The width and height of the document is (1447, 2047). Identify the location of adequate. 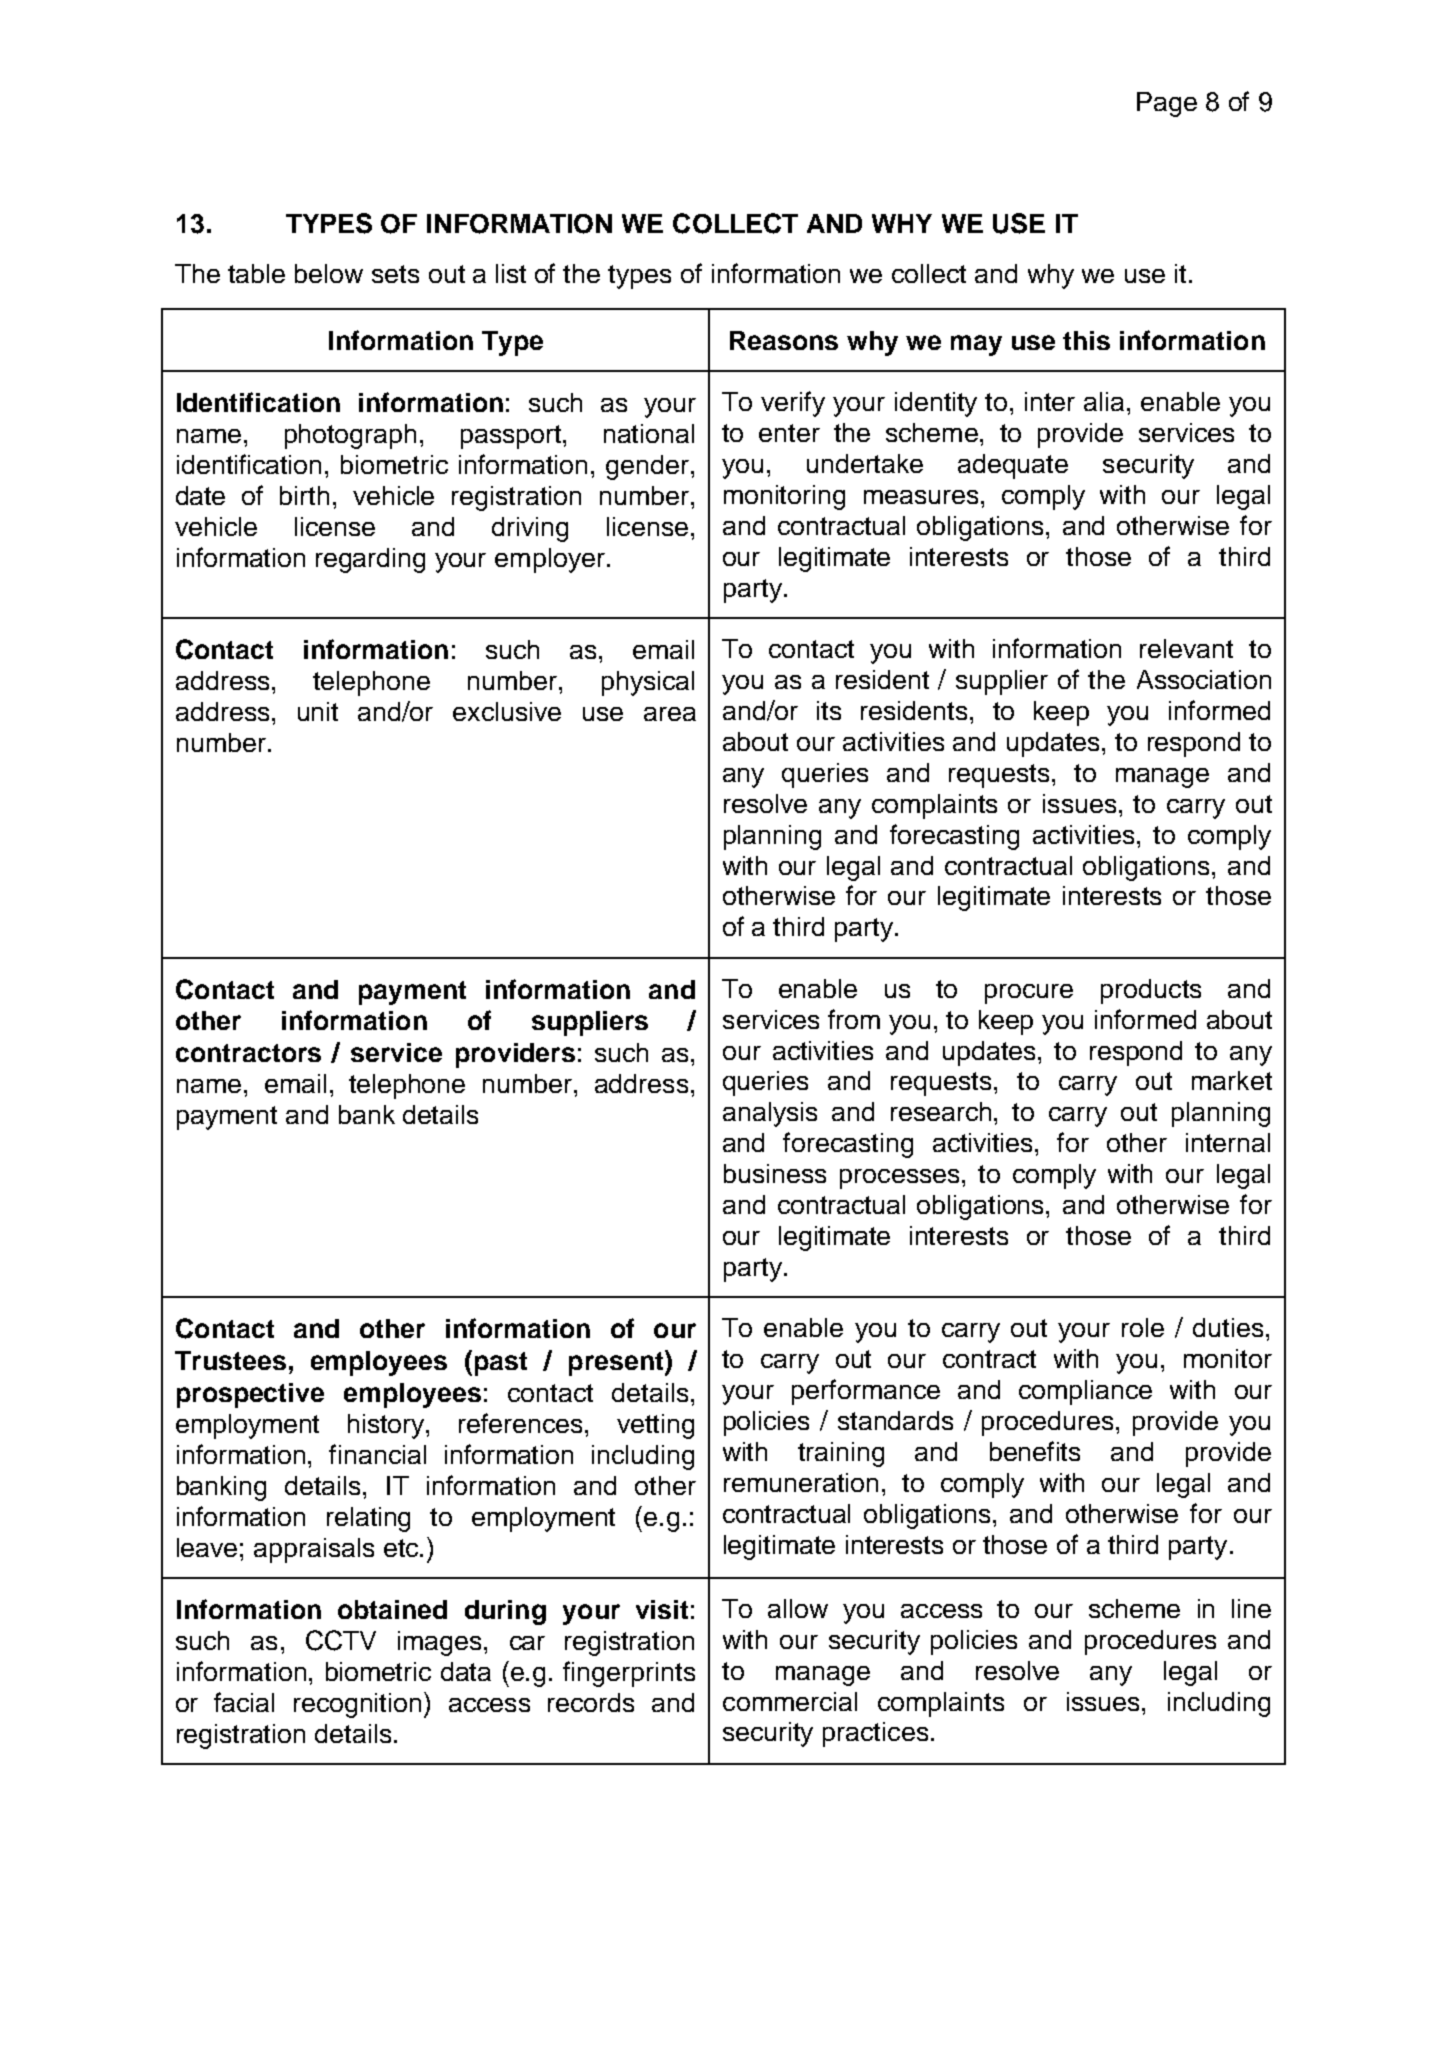
(1013, 466).
